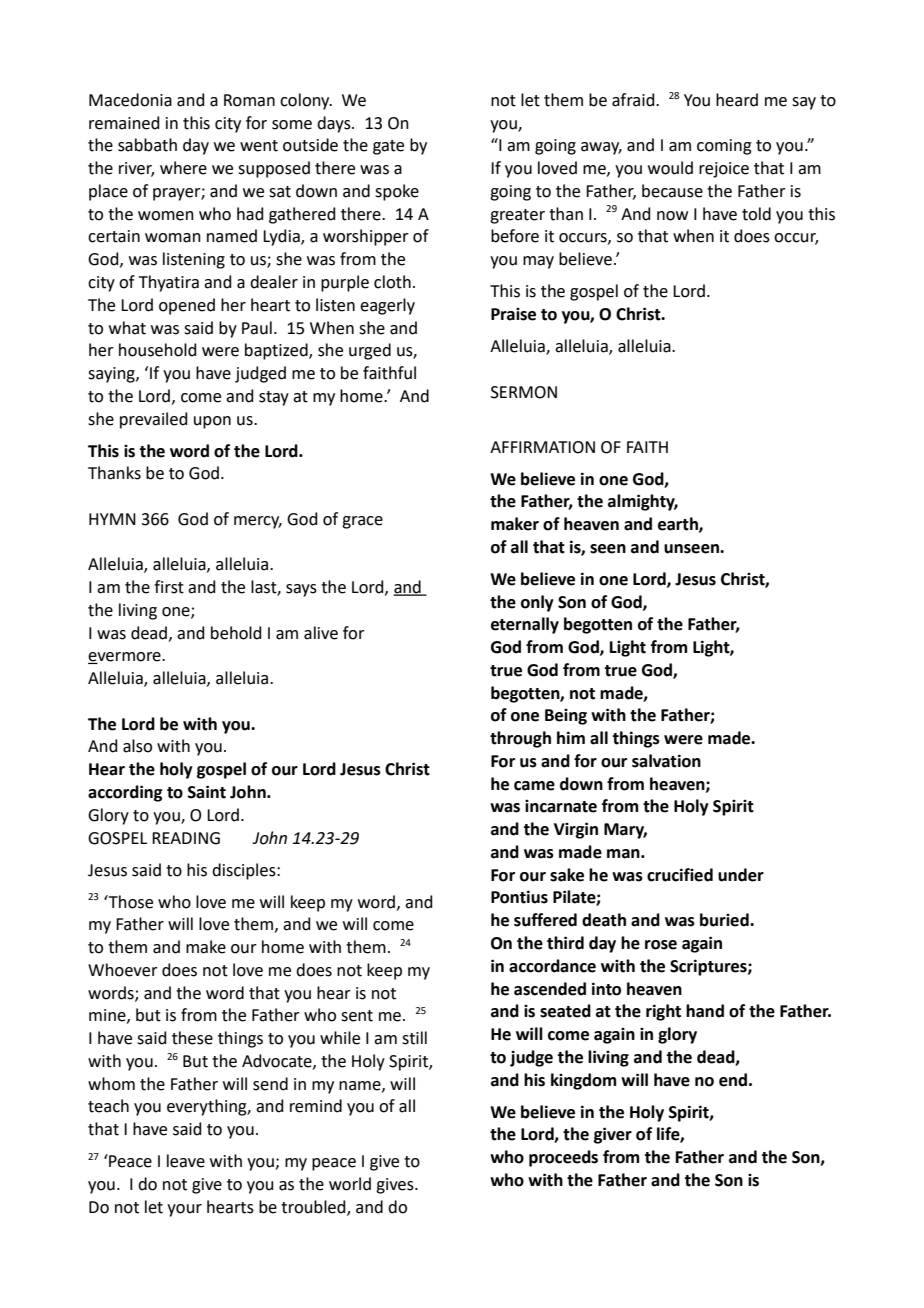 Image resolution: width=924 pixels, height=1308 pixels. Describe the element at coordinates (183, 168) in the screenshot. I see `where` at that location.
